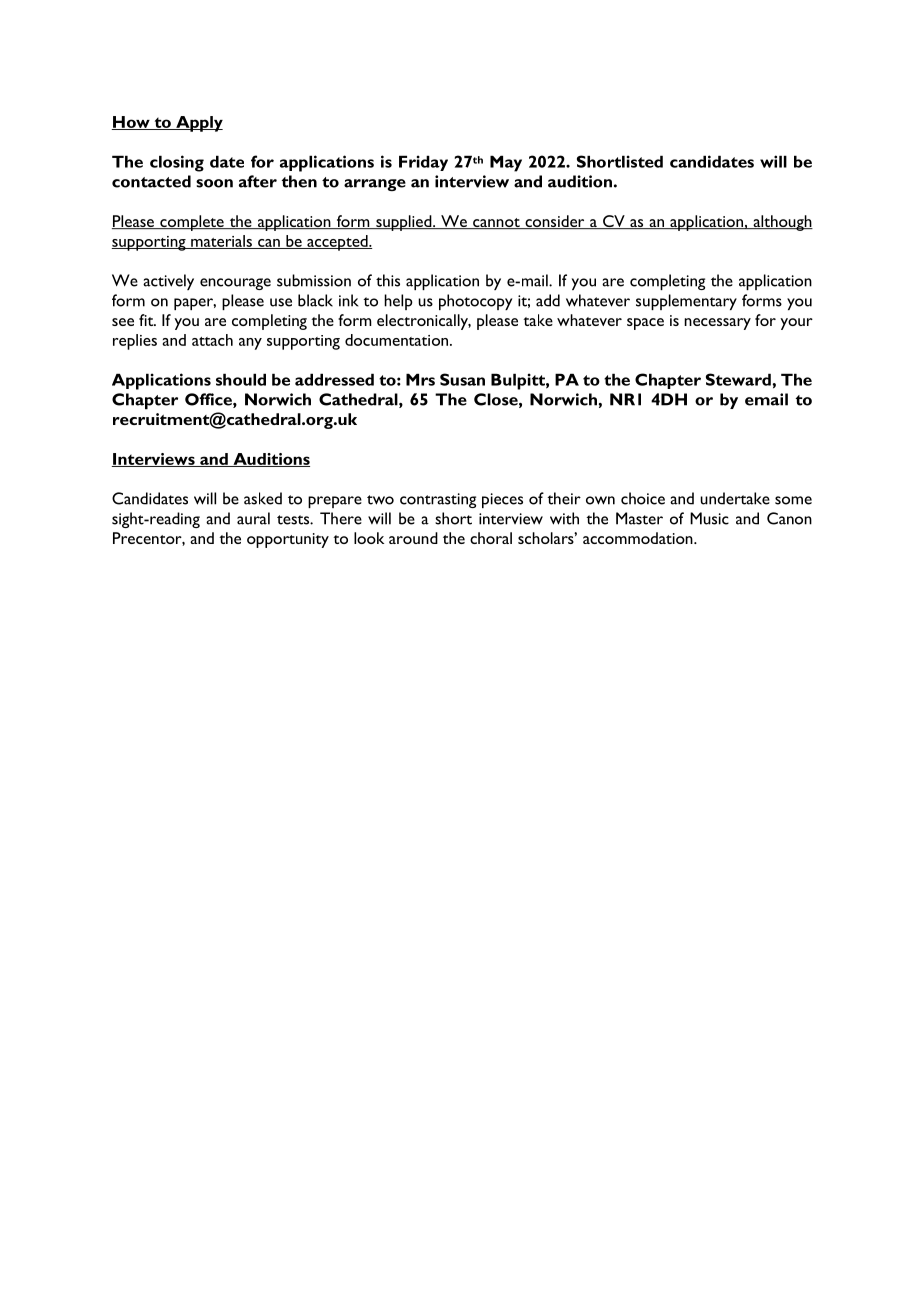 This screenshot has width=924, height=1308. What do you see at coordinates (423, 163) in the screenshot?
I see `Friday` at bounding box center [423, 163].
